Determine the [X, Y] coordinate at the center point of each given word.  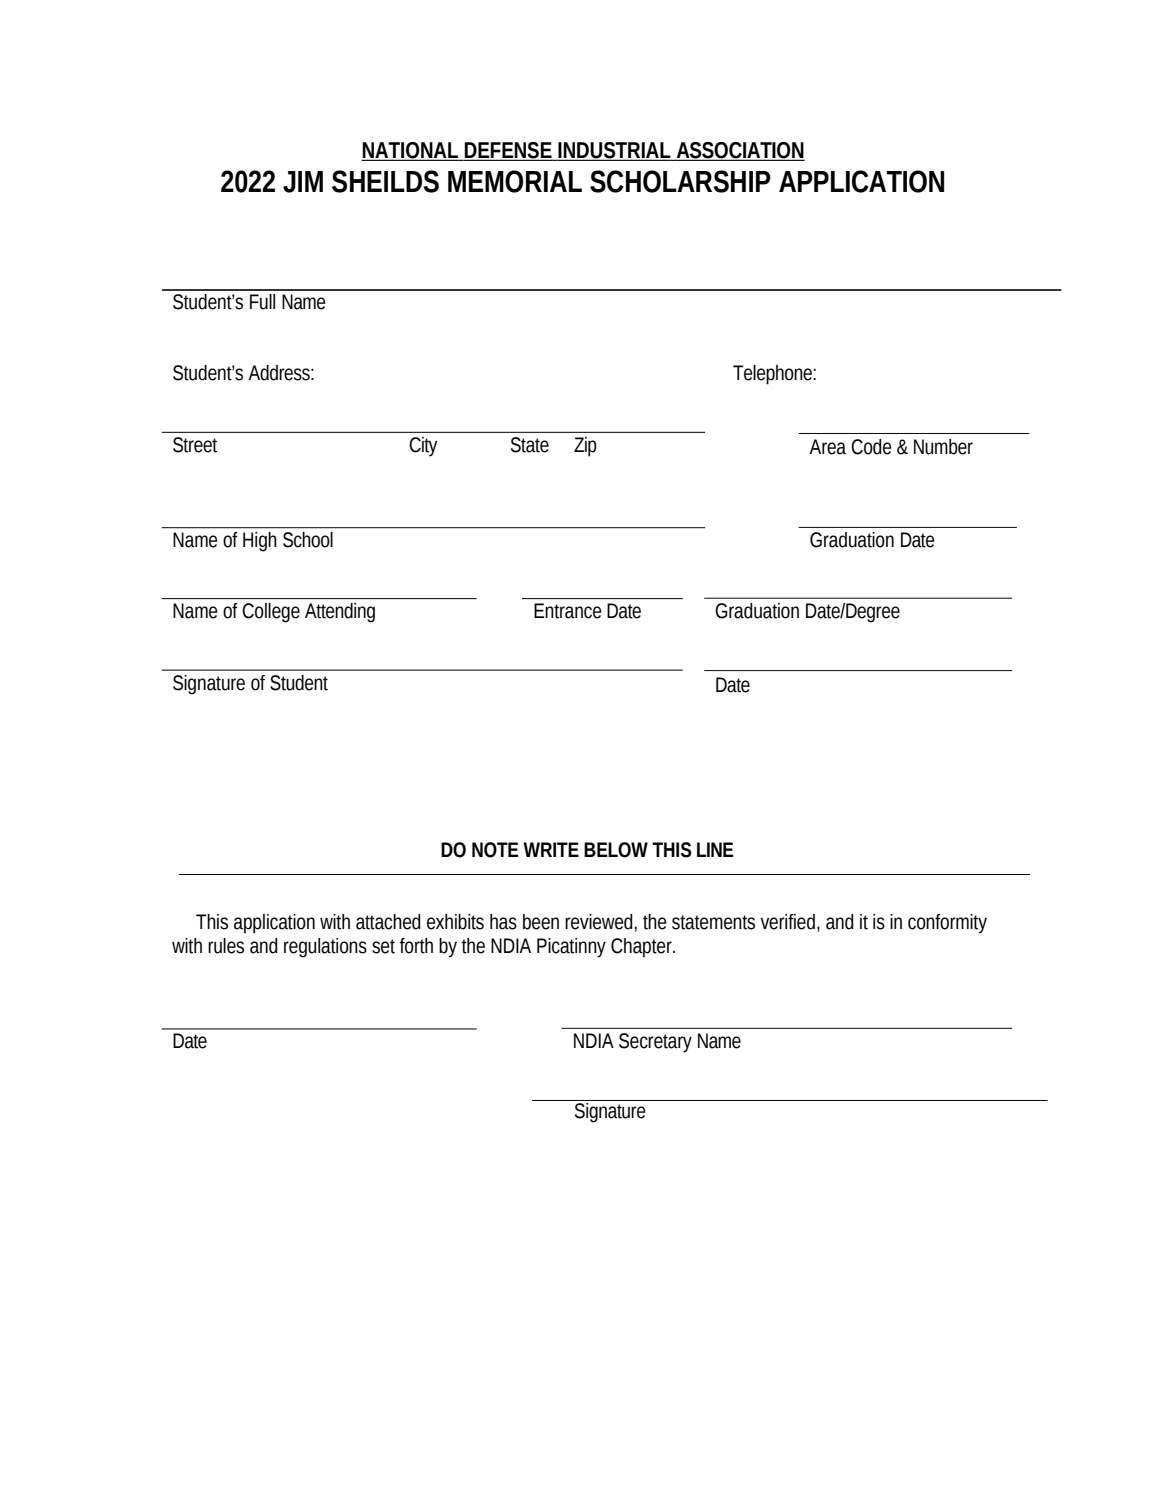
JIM [303, 182]
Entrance [568, 611]
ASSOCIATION [739, 151]
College [271, 613]
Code [871, 447]
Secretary [655, 1043]
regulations [325, 948]
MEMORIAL [515, 181]
